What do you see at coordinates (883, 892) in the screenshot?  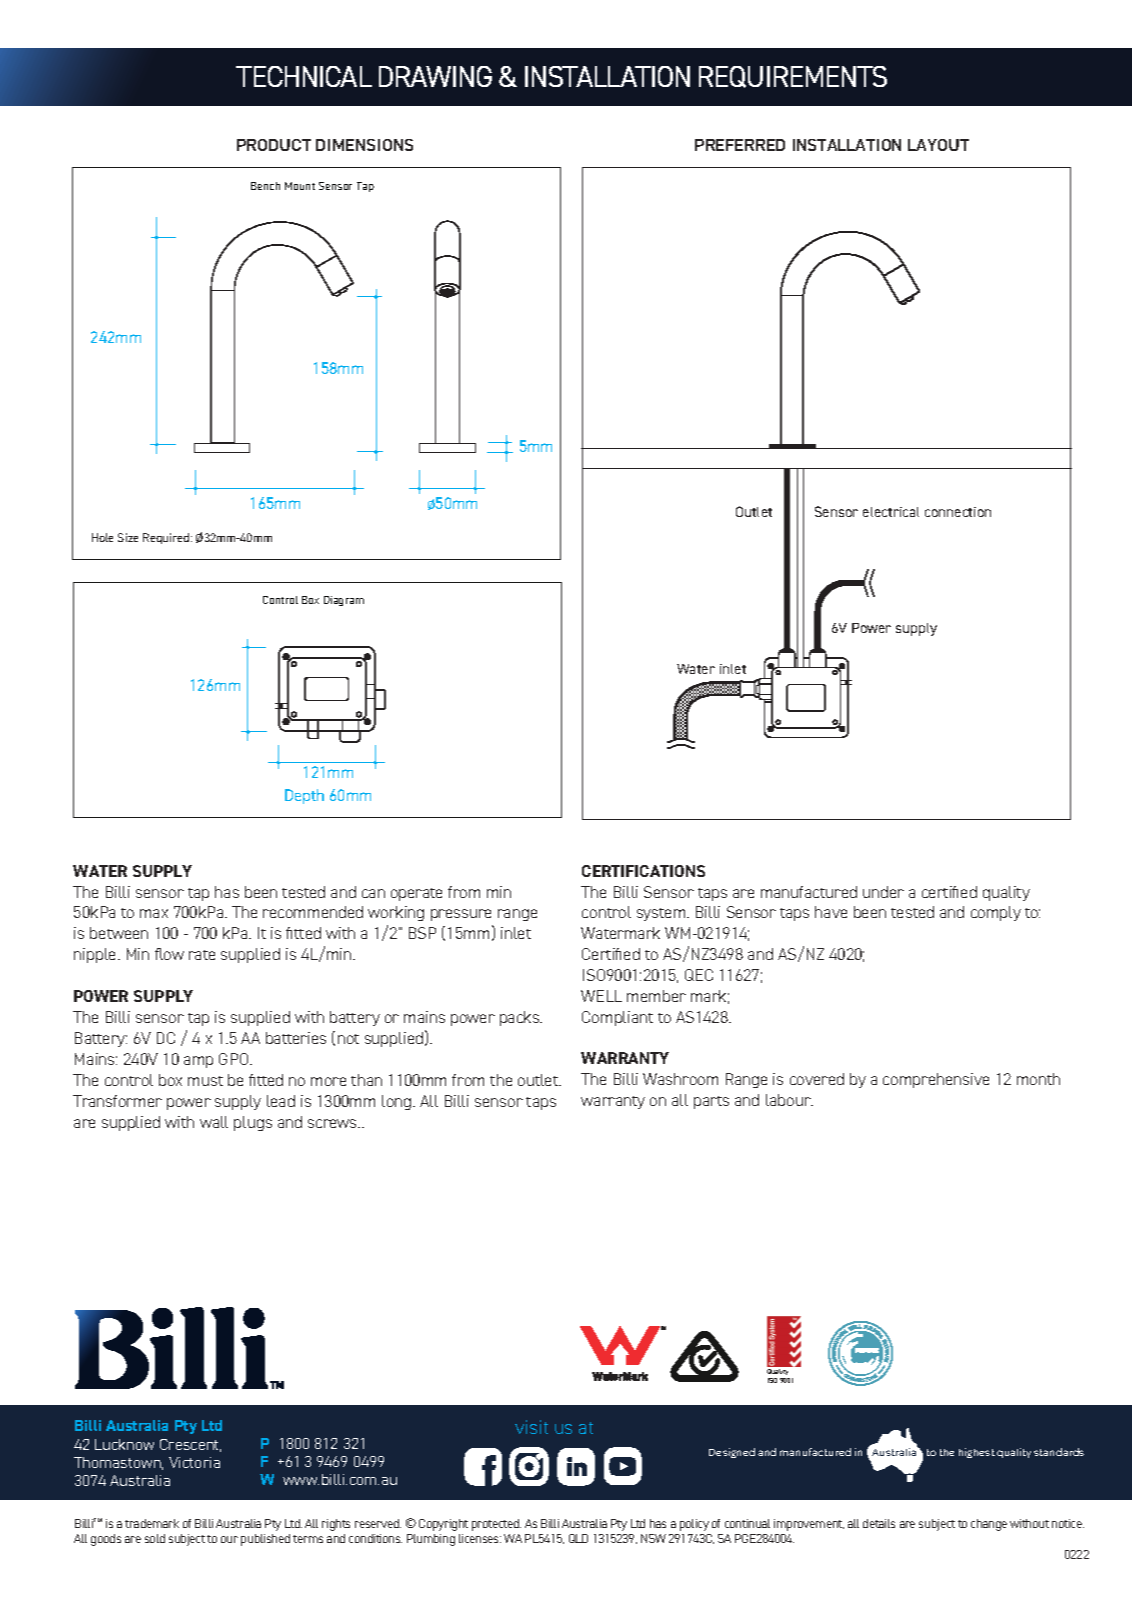 I see `under` at bounding box center [883, 892].
